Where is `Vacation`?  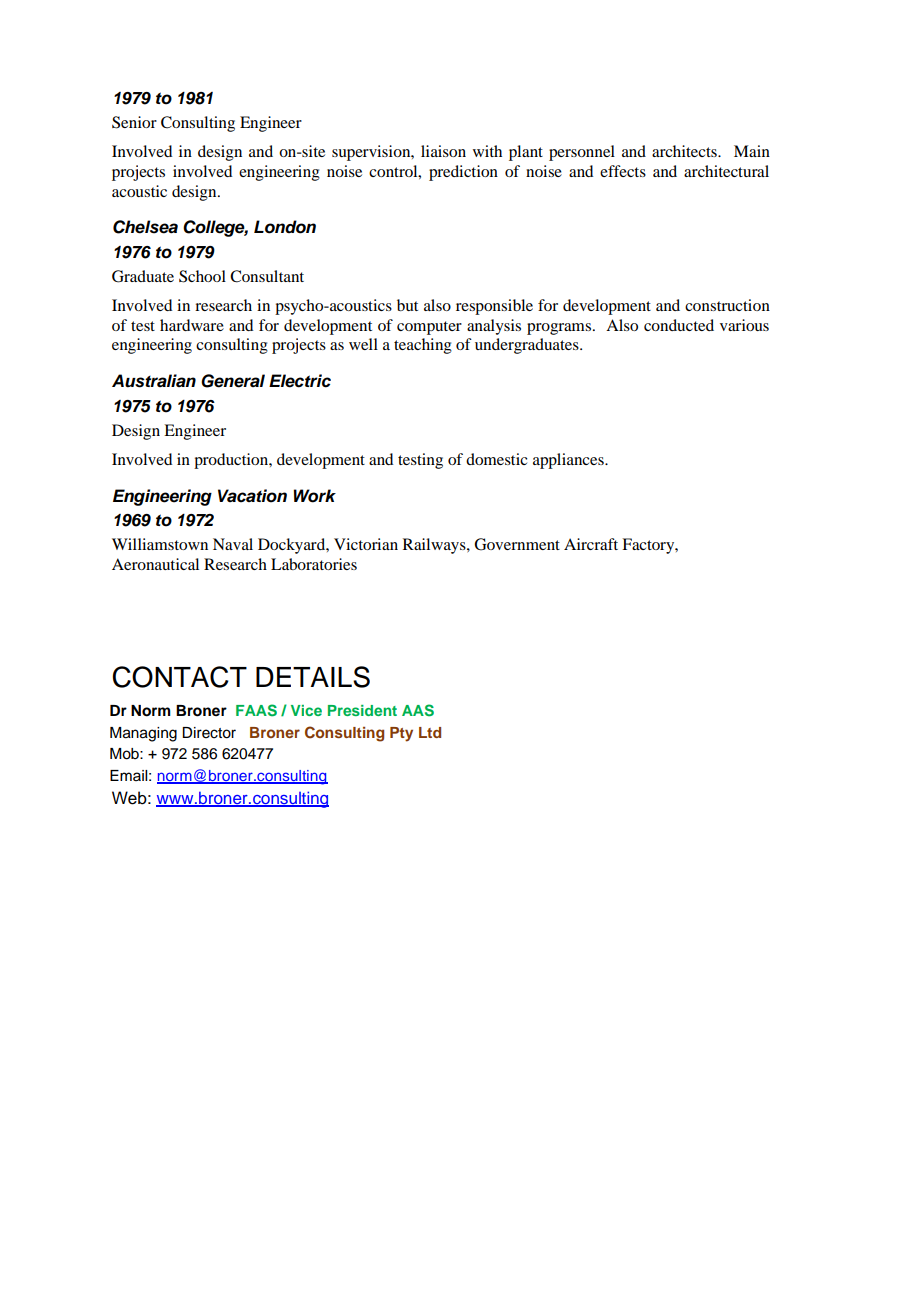 Vacation is located at coordinates (252, 496).
